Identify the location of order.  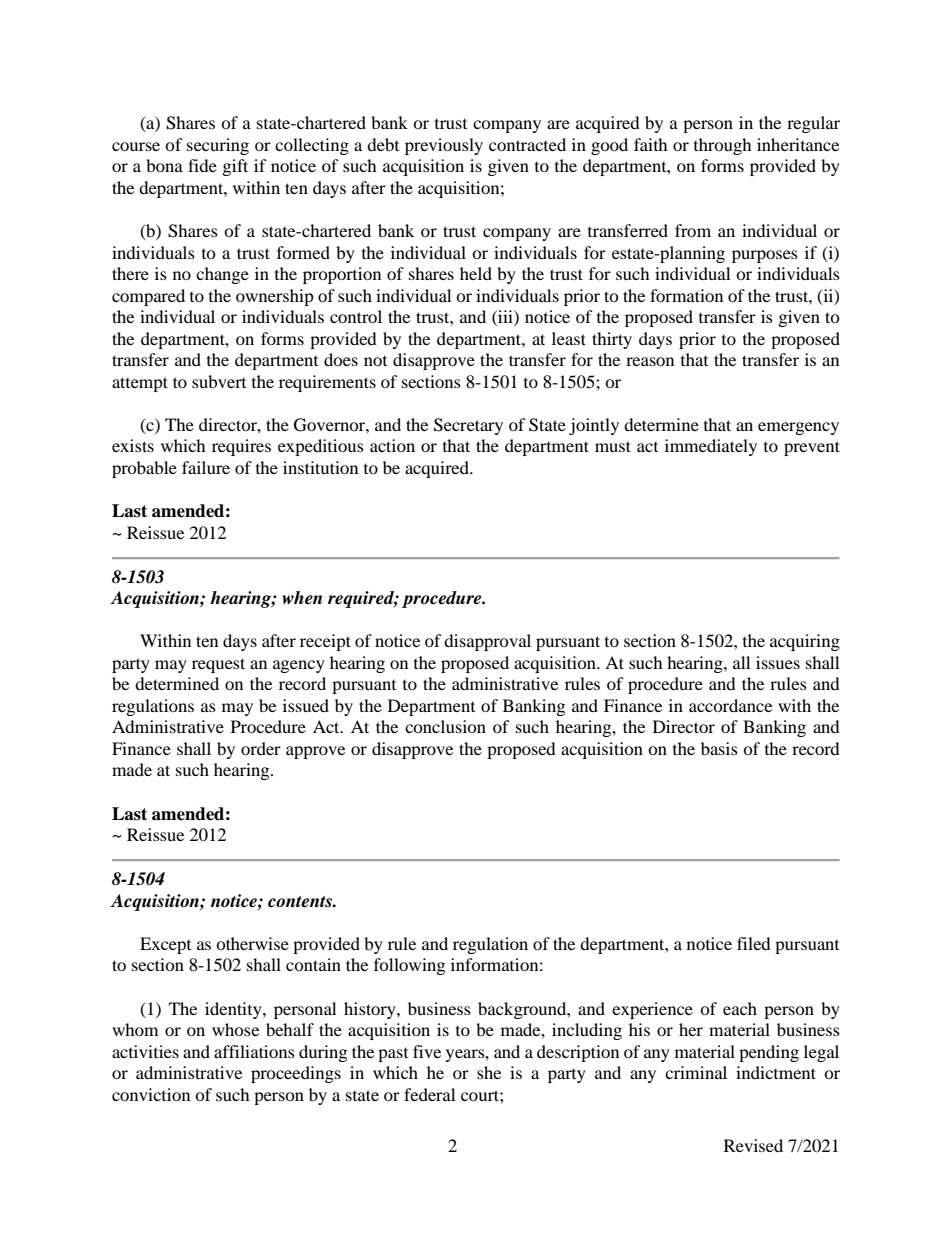
(261, 748).
